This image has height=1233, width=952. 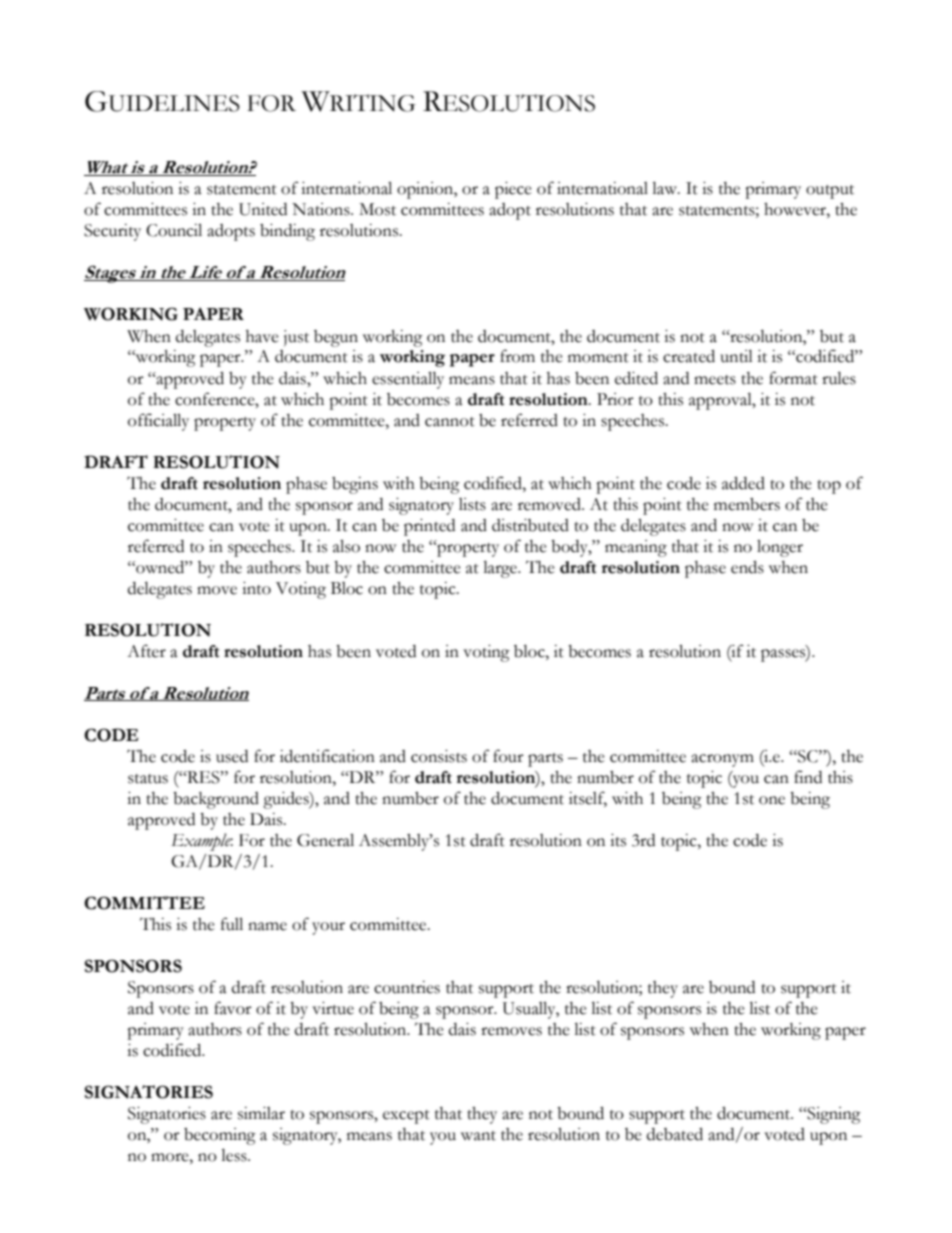 I want to click on want, so click(x=478, y=1136).
